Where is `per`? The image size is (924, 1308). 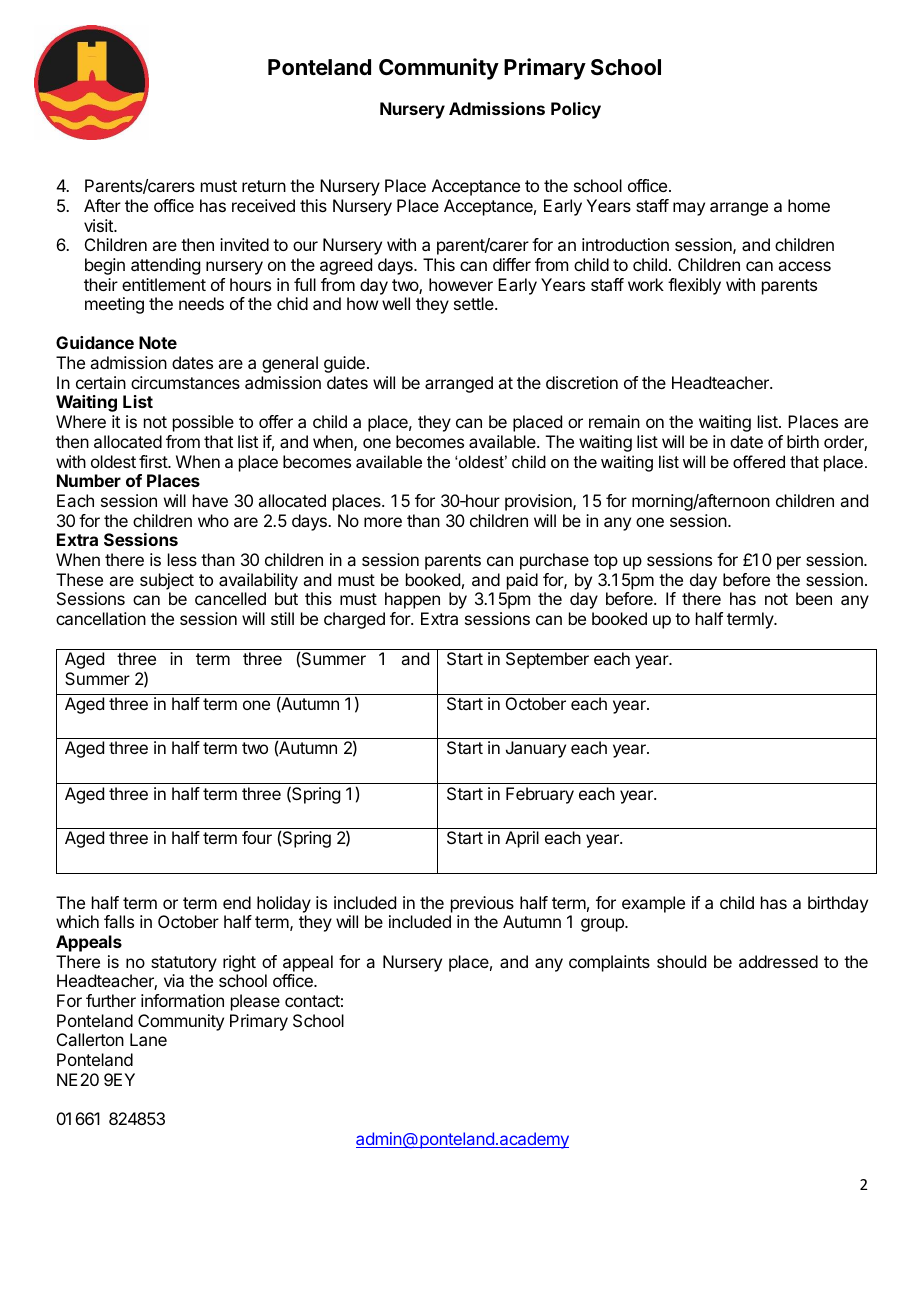 per is located at coordinates (789, 563).
